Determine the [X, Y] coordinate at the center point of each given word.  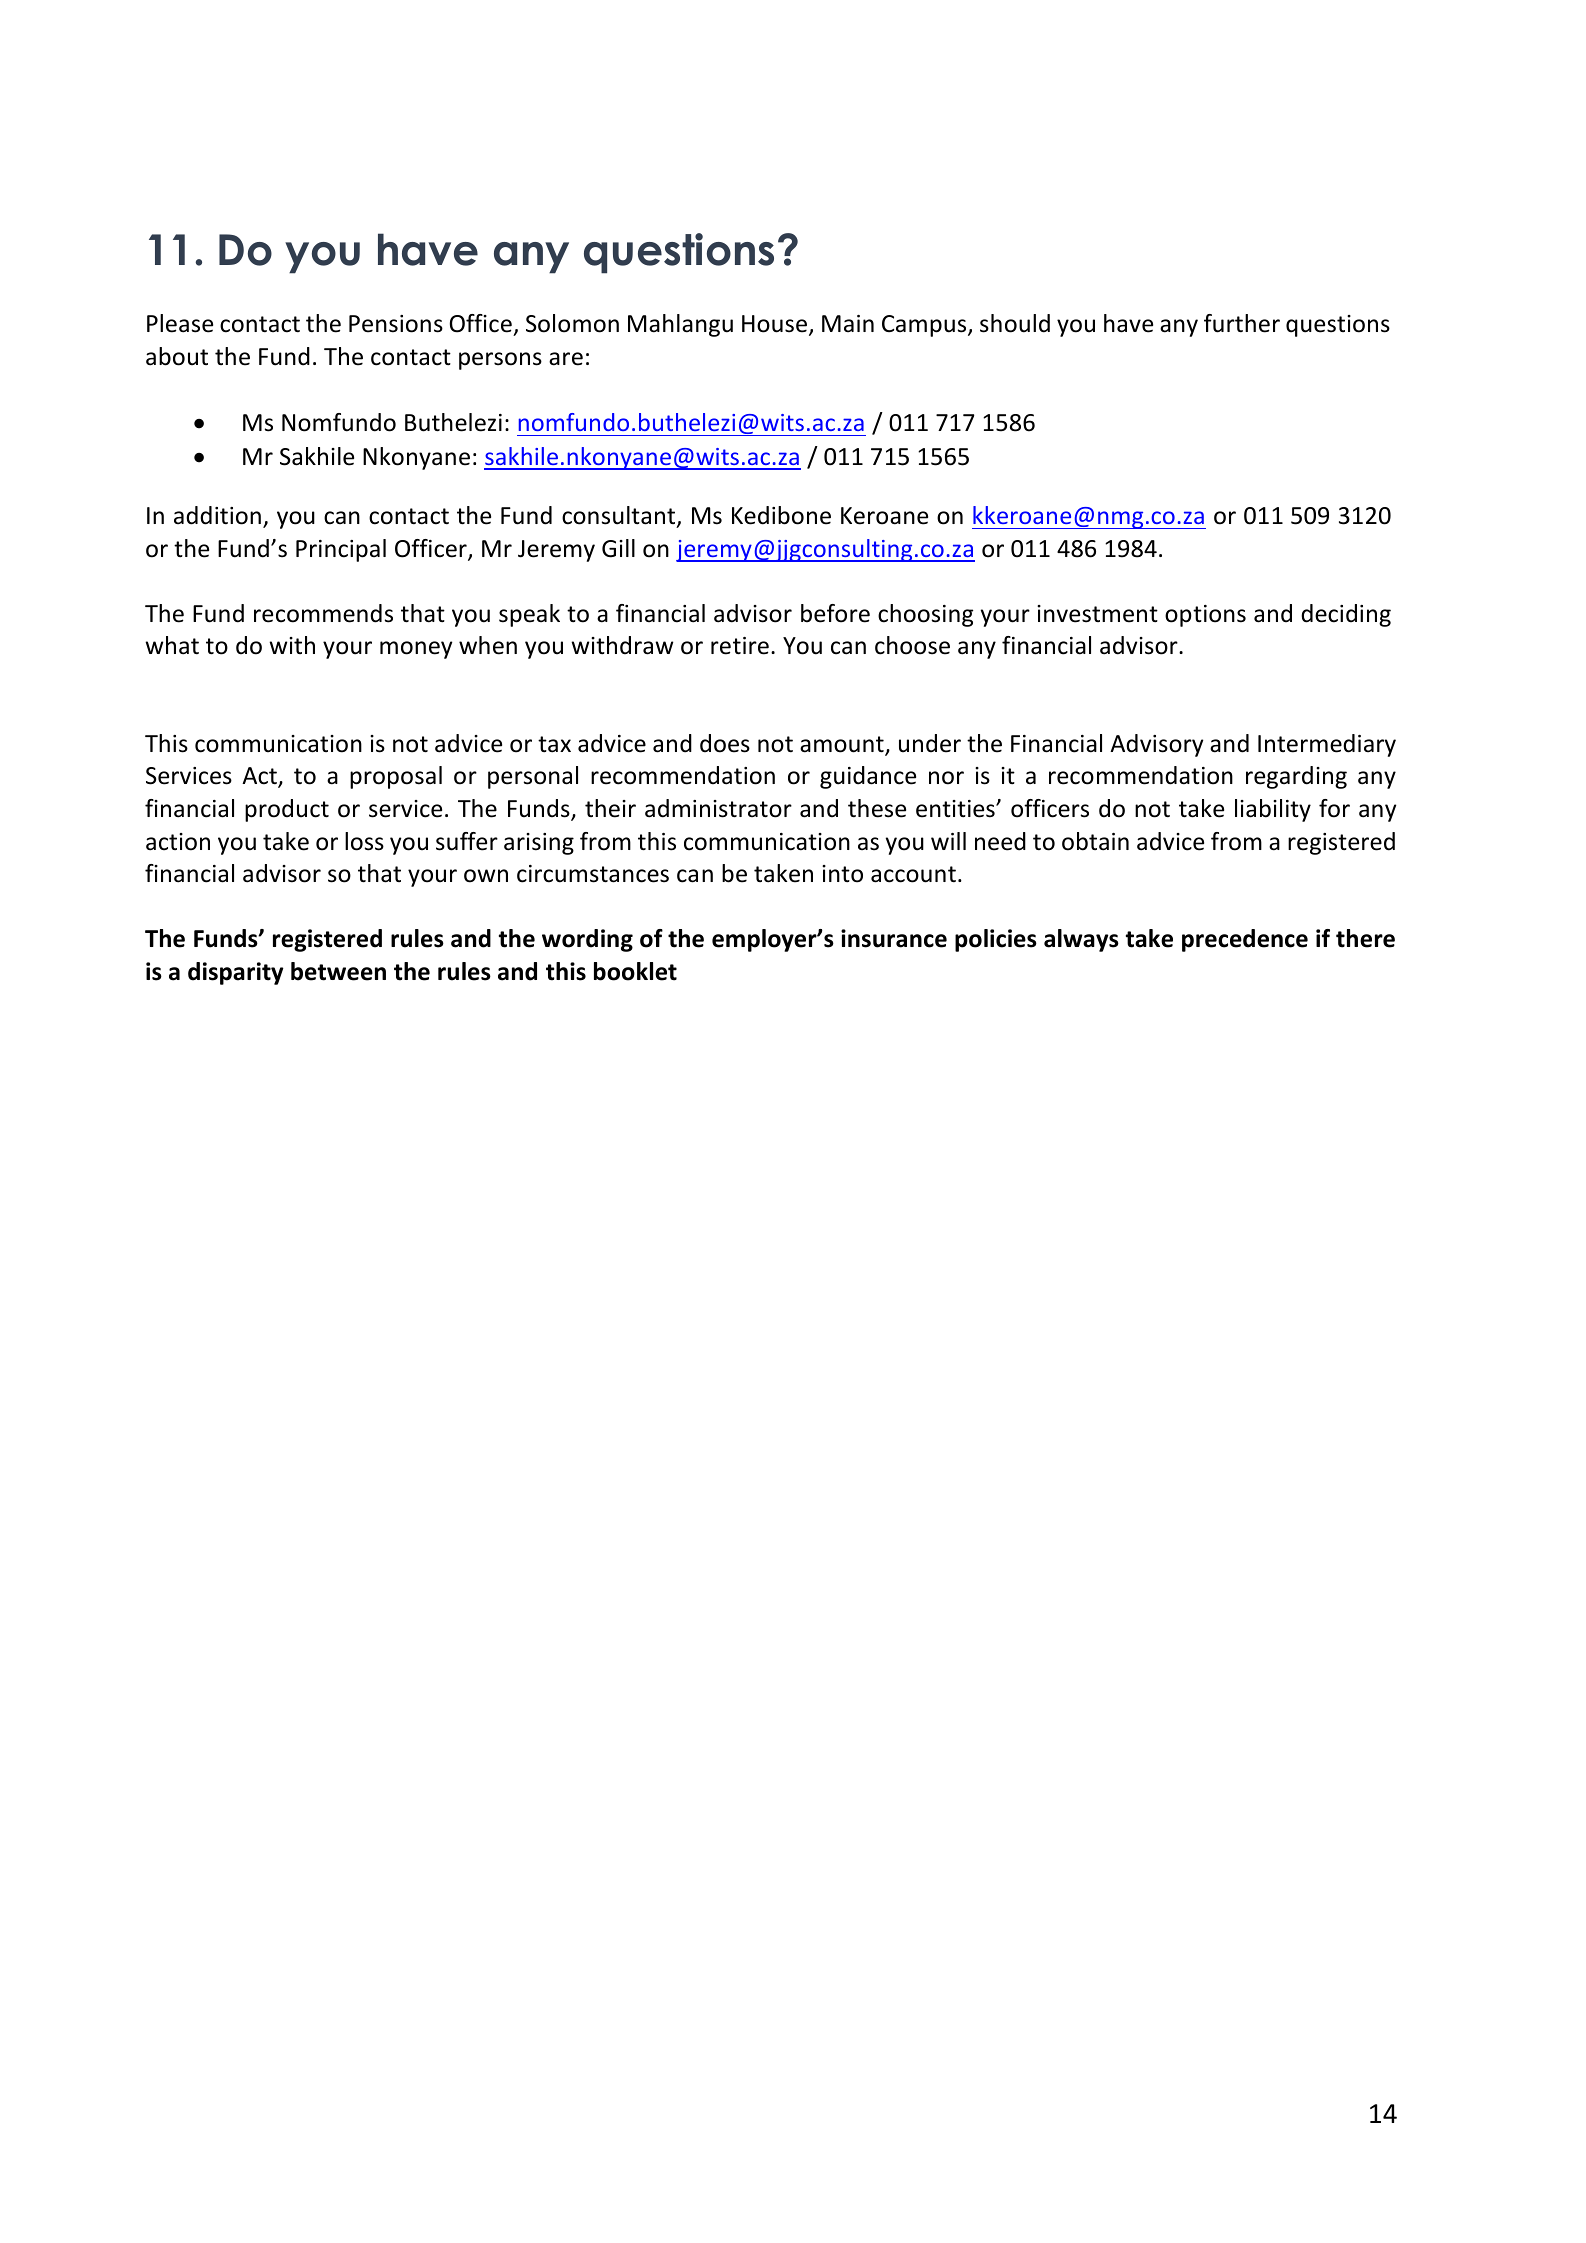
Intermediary [1327, 745]
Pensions [396, 324]
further [1242, 323]
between [338, 971]
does [725, 743]
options [1205, 616]
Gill [618, 548]
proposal [396, 777]
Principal [341, 550]
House [776, 325]
